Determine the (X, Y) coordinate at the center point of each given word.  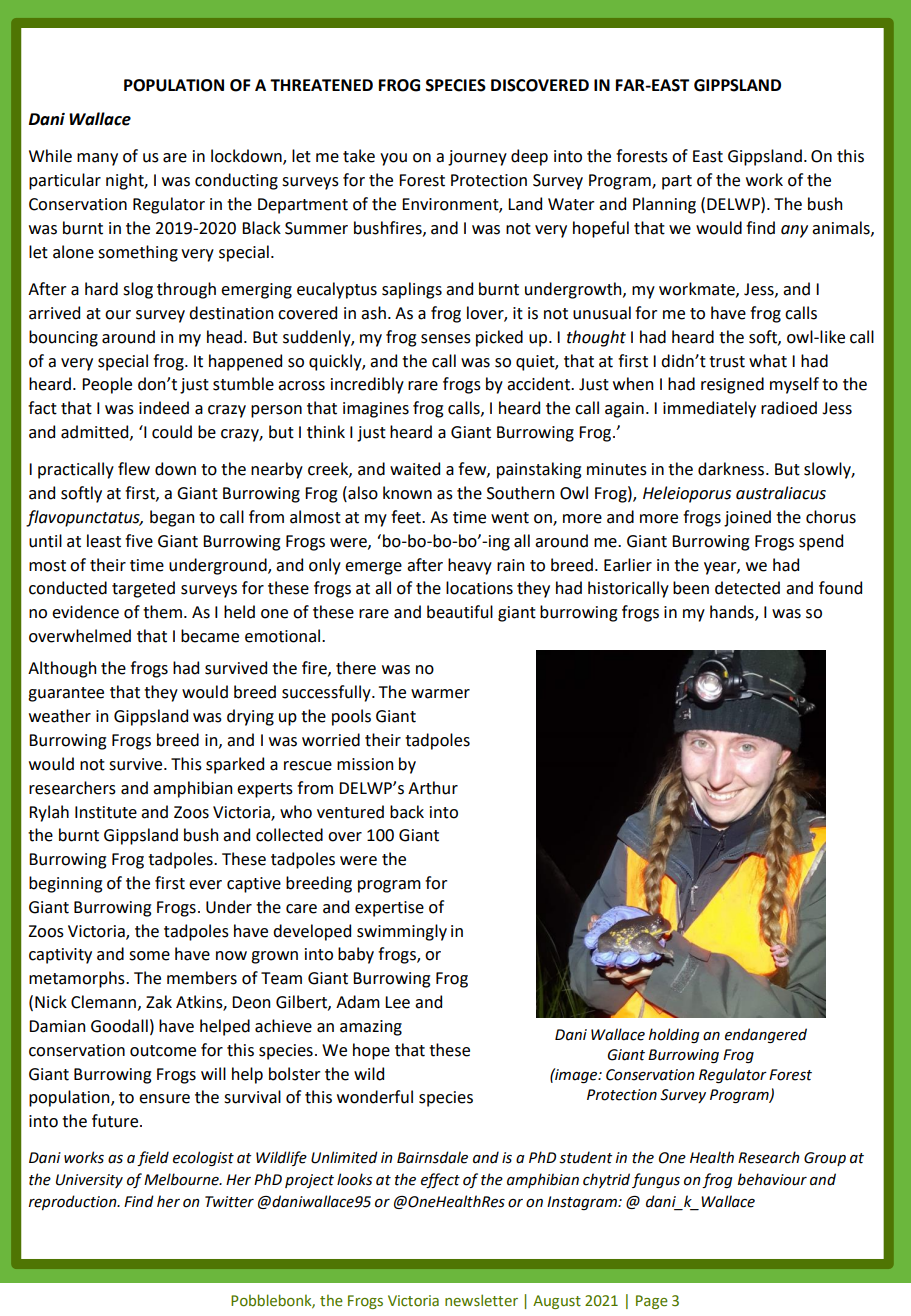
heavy (470, 566)
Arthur (433, 788)
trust (727, 362)
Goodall (119, 1026)
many (97, 159)
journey (477, 158)
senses (446, 339)
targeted (143, 589)
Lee (397, 1002)
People (107, 385)
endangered (766, 1035)
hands (733, 613)
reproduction (74, 1202)
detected (747, 588)
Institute (106, 812)
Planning (664, 205)
